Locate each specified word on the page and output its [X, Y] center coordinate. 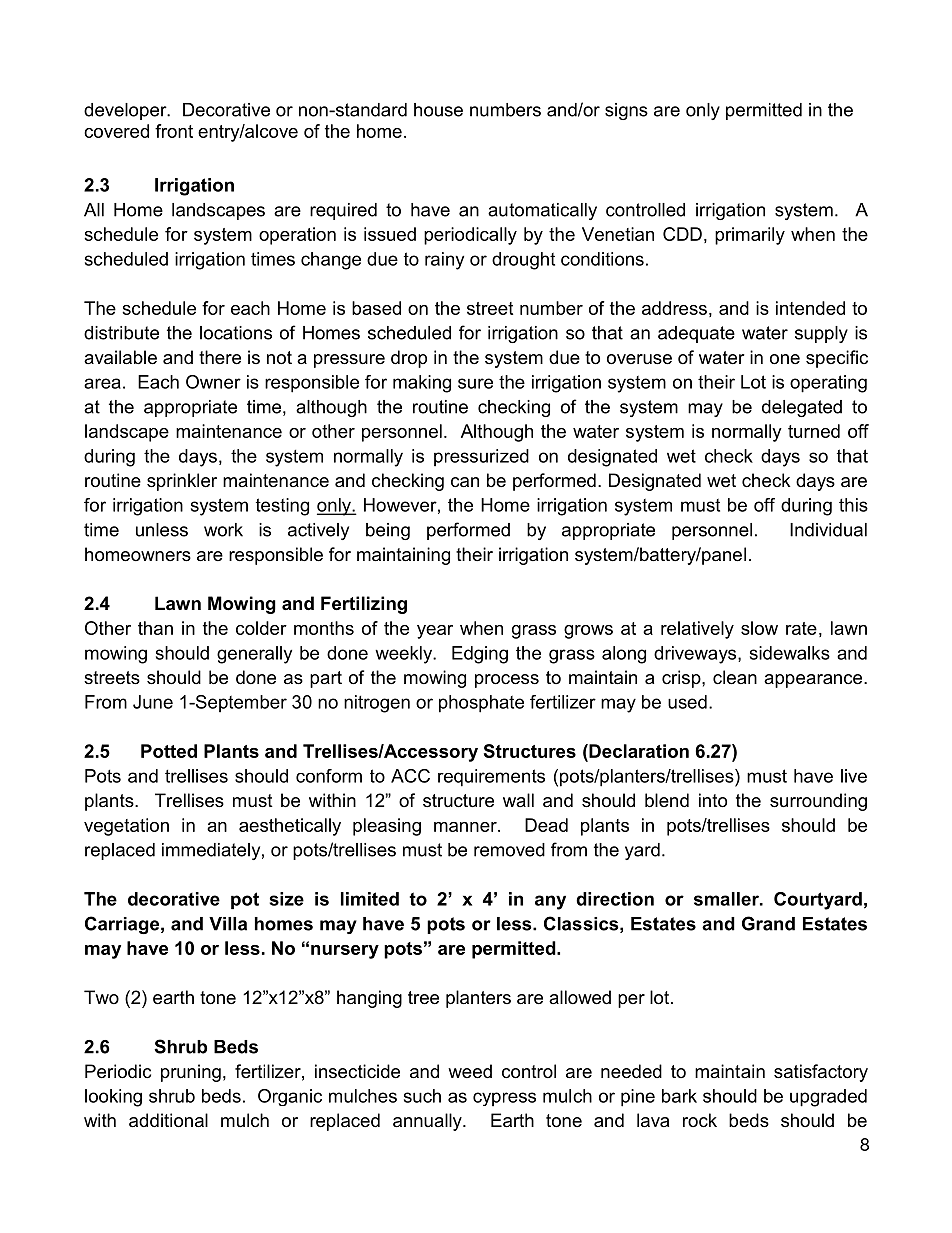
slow [759, 628]
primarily [750, 236]
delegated [802, 408]
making [422, 384]
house [438, 110]
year [435, 632]
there [220, 357]
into [713, 800]
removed [509, 850]
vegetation [126, 827]
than [155, 628]
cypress [504, 1099]
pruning [191, 1073]
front [174, 131]
